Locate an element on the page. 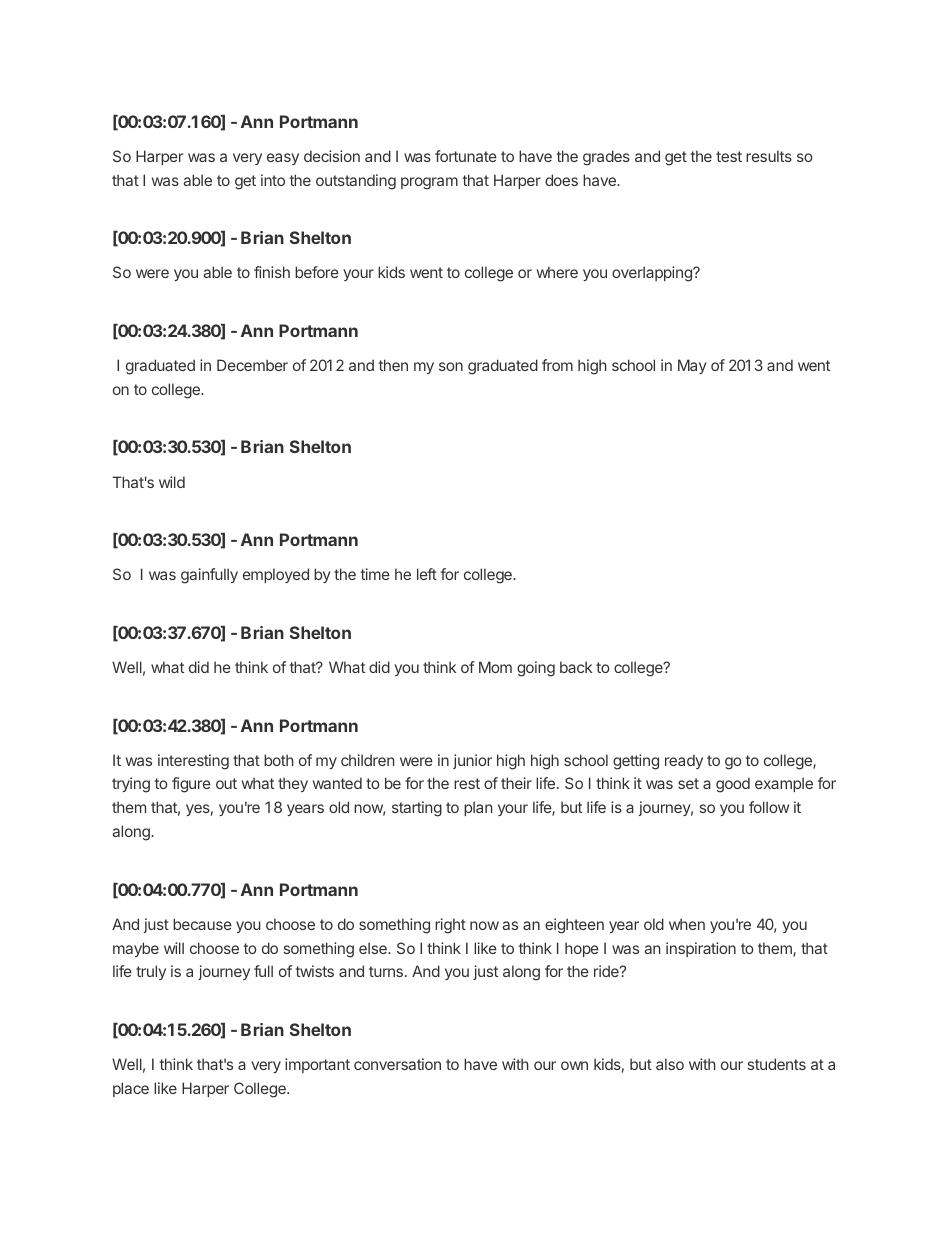 The height and width of the document is (1233, 952). test is located at coordinates (729, 156).
